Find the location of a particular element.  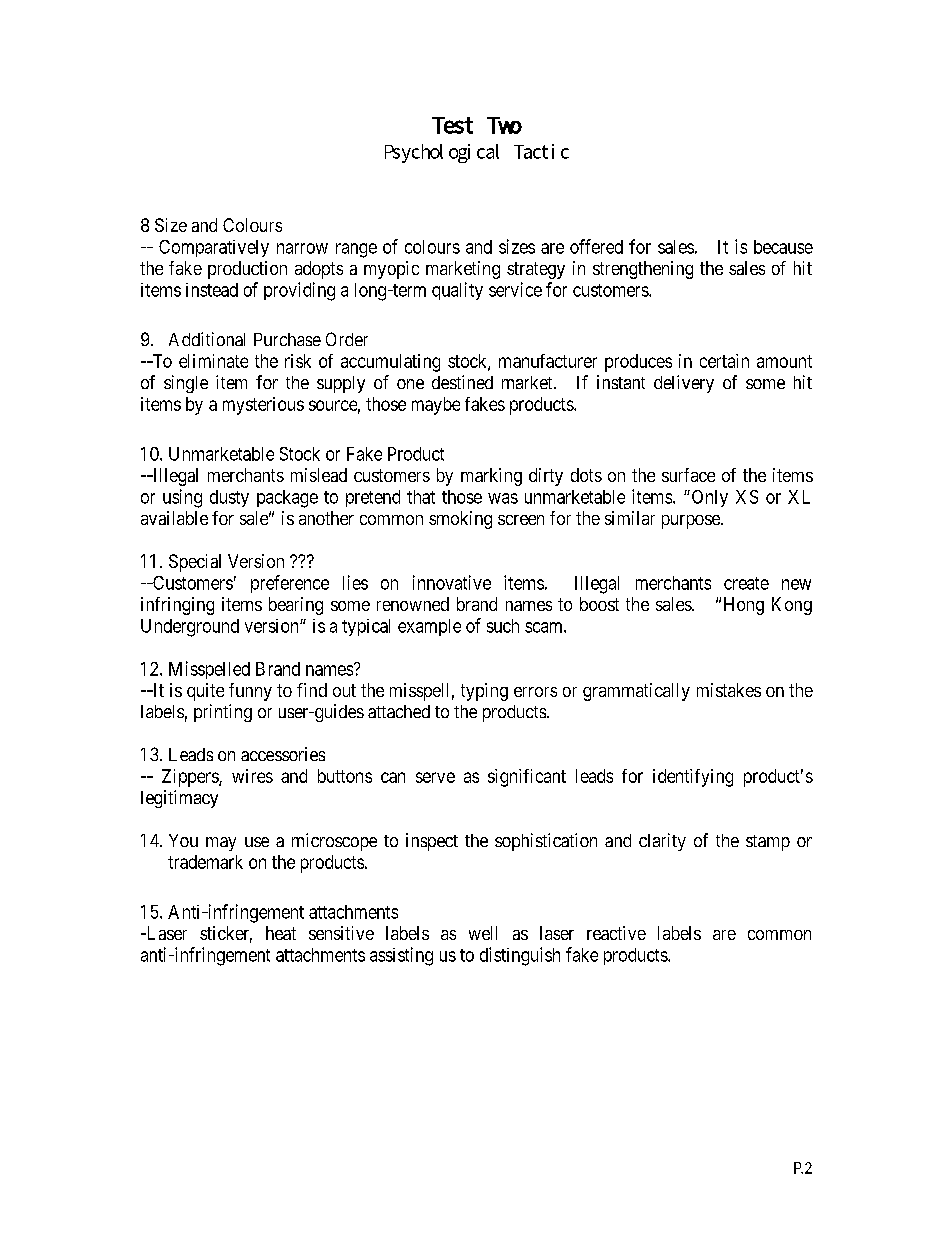

Two is located at coordinates (504, 125).
